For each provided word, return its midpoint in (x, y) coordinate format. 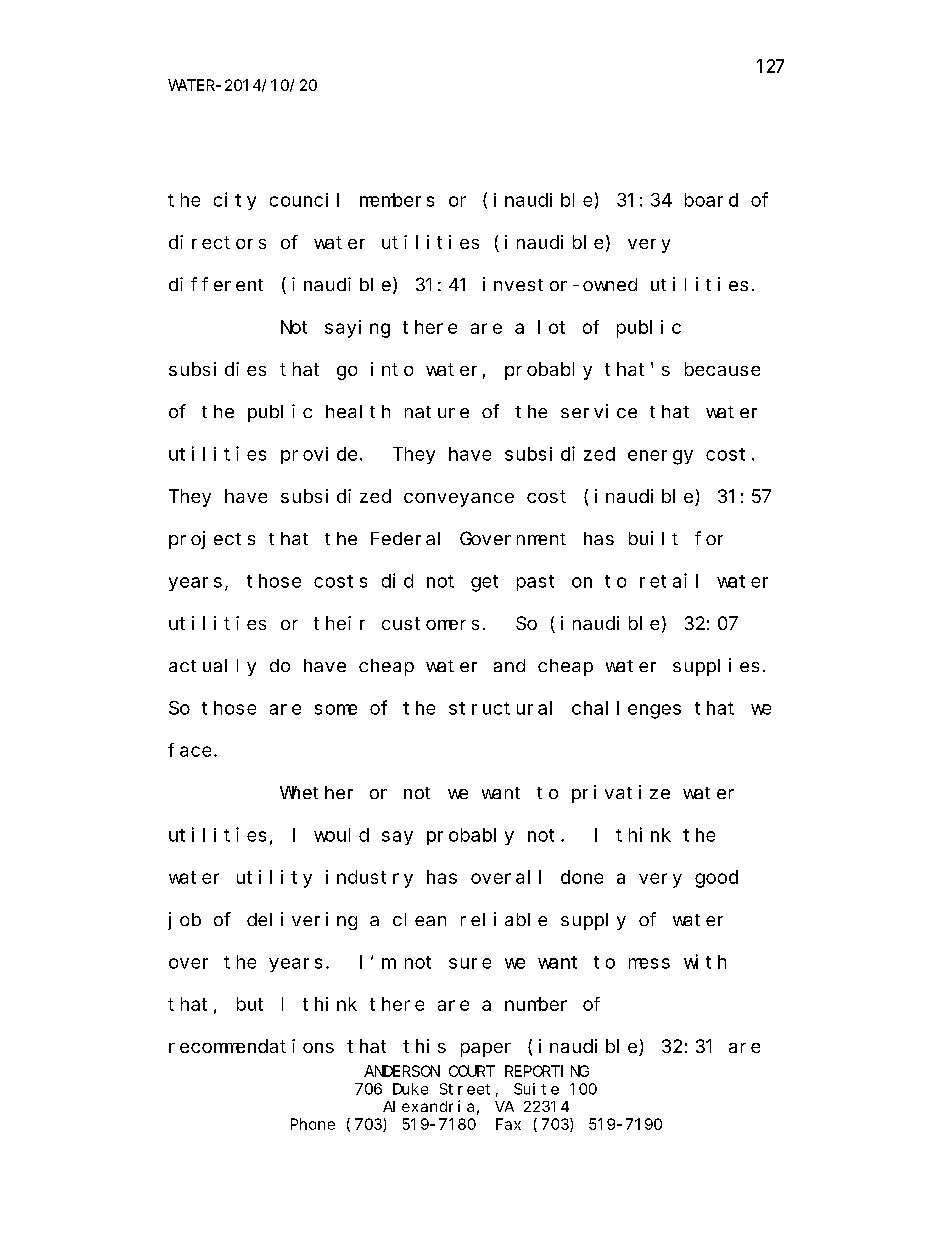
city (235, 201)
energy (660, 457)
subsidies (217, 369)
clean (419, 919)
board (711, 200)
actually (212, 667)
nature (437, 412)
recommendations (251, 1046)
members (397, 200)
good (716, 879)
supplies (716, 667)
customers (430, 623)
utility (274, 879)
